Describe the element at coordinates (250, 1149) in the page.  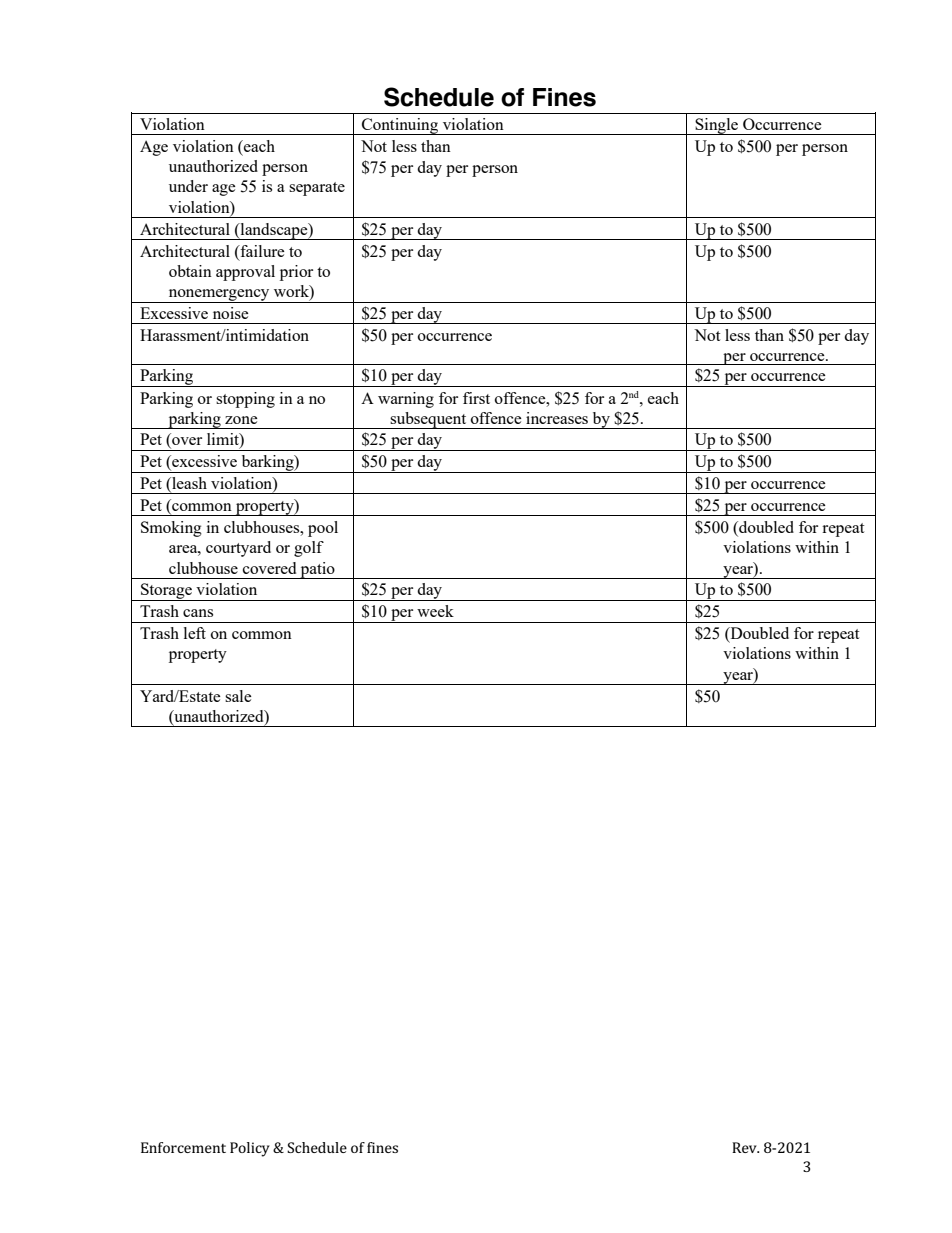
I see `Policy` at that location.
